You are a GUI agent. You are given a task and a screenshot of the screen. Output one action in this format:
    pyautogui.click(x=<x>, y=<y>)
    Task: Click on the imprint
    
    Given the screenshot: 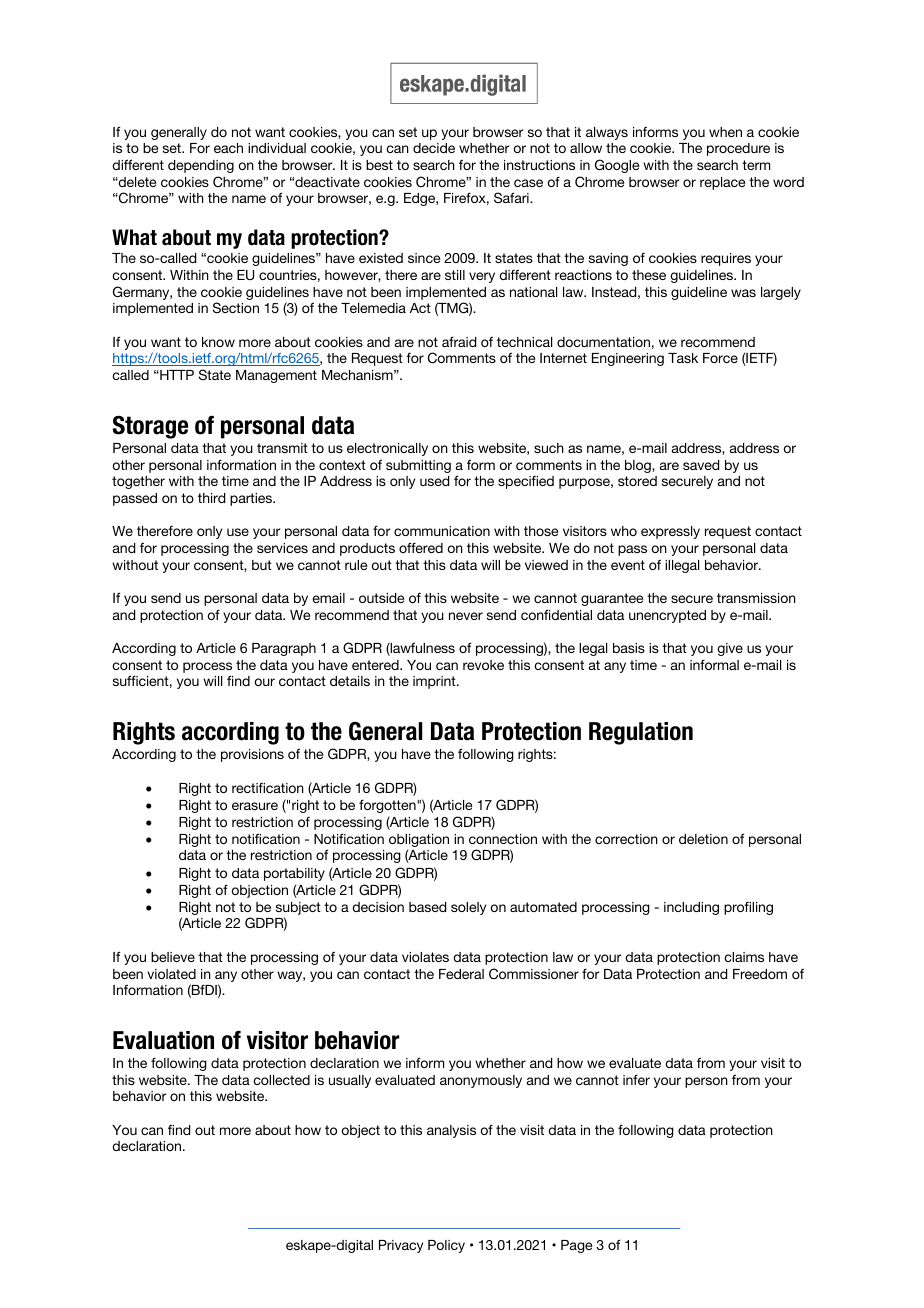 What is the action you would take?
    pyautogui.click(x=435, y=682)
